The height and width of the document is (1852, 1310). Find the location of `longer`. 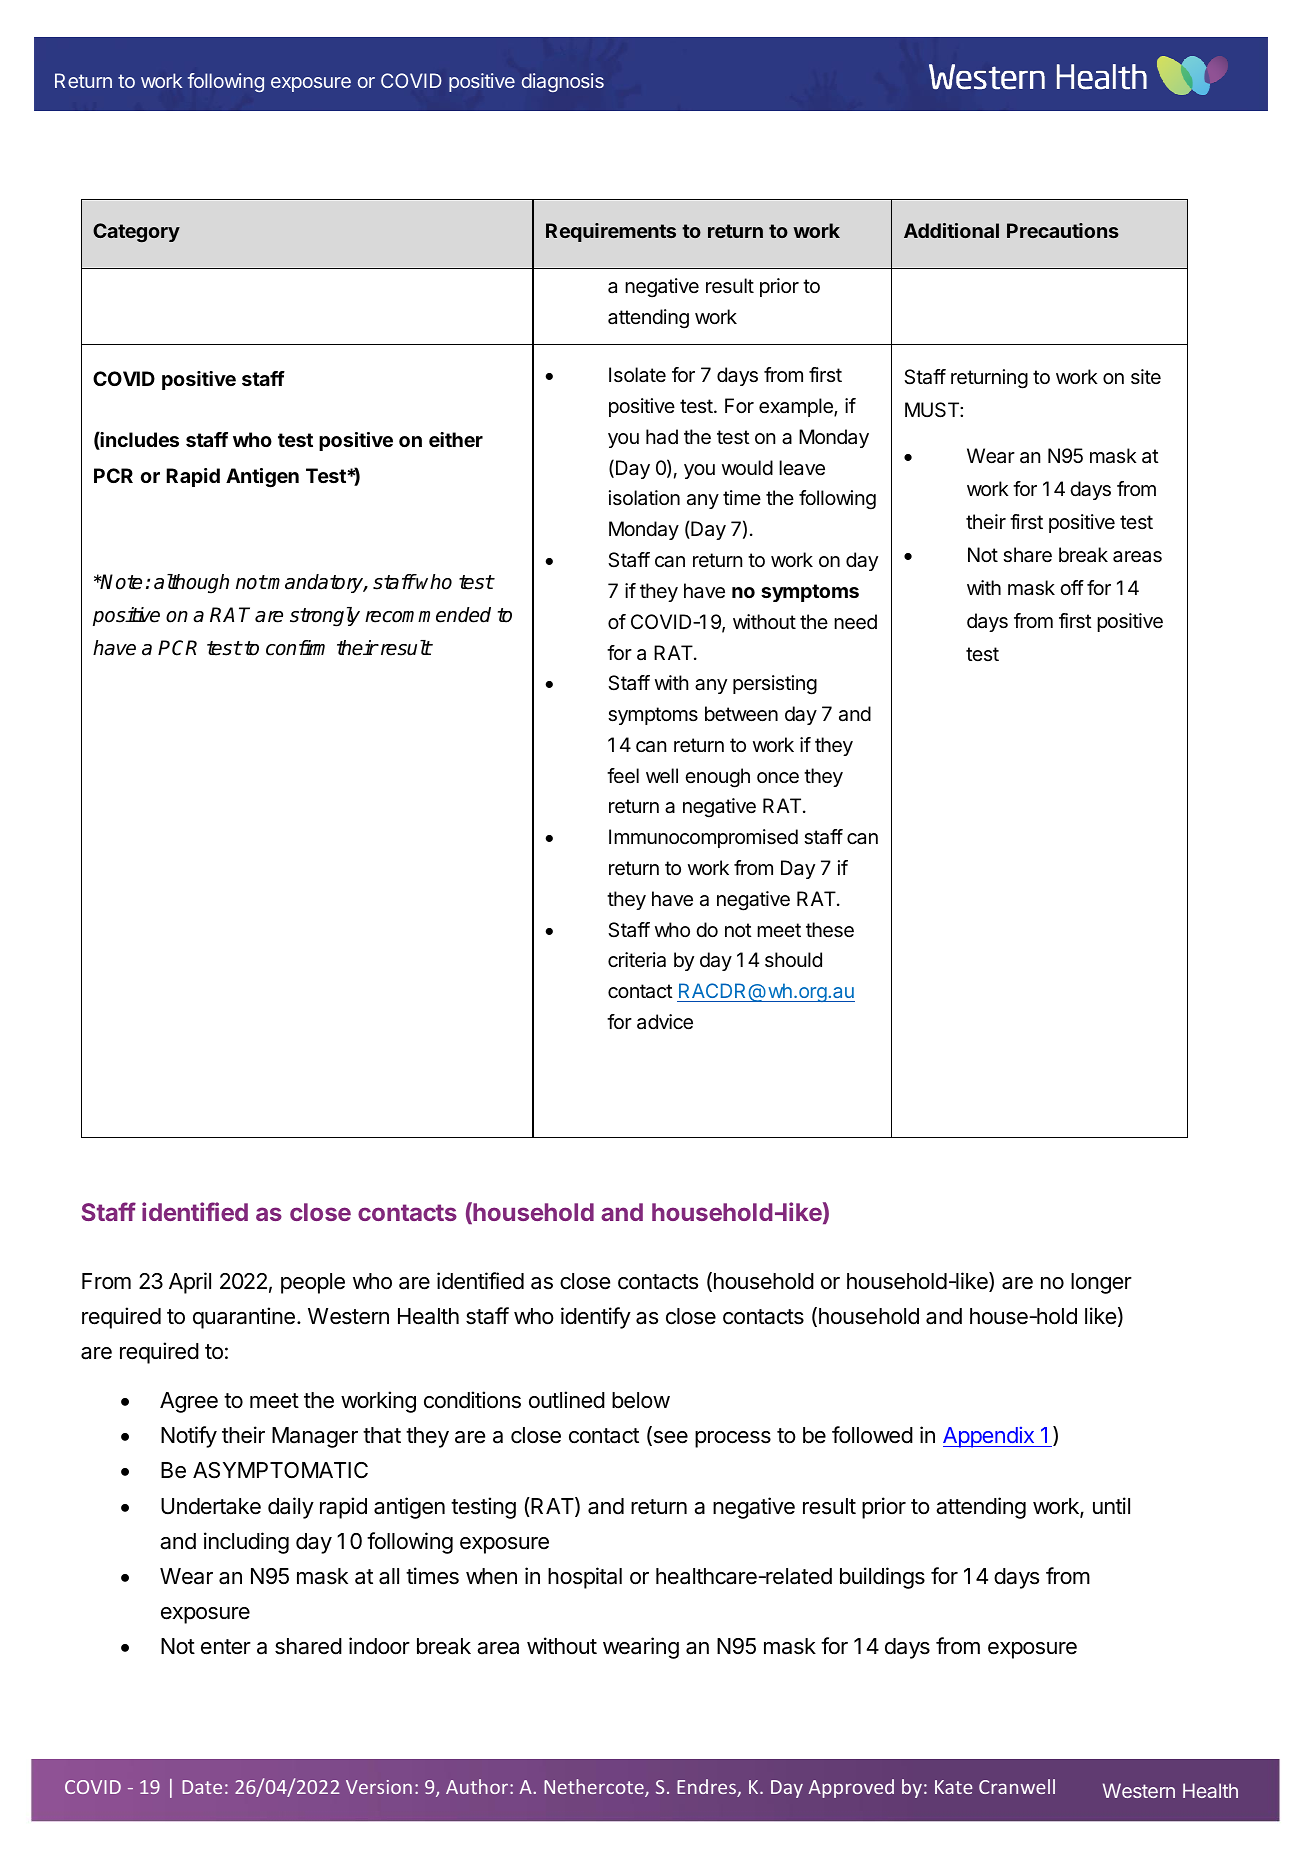

longer is located at coordinates (1101, 1283).
